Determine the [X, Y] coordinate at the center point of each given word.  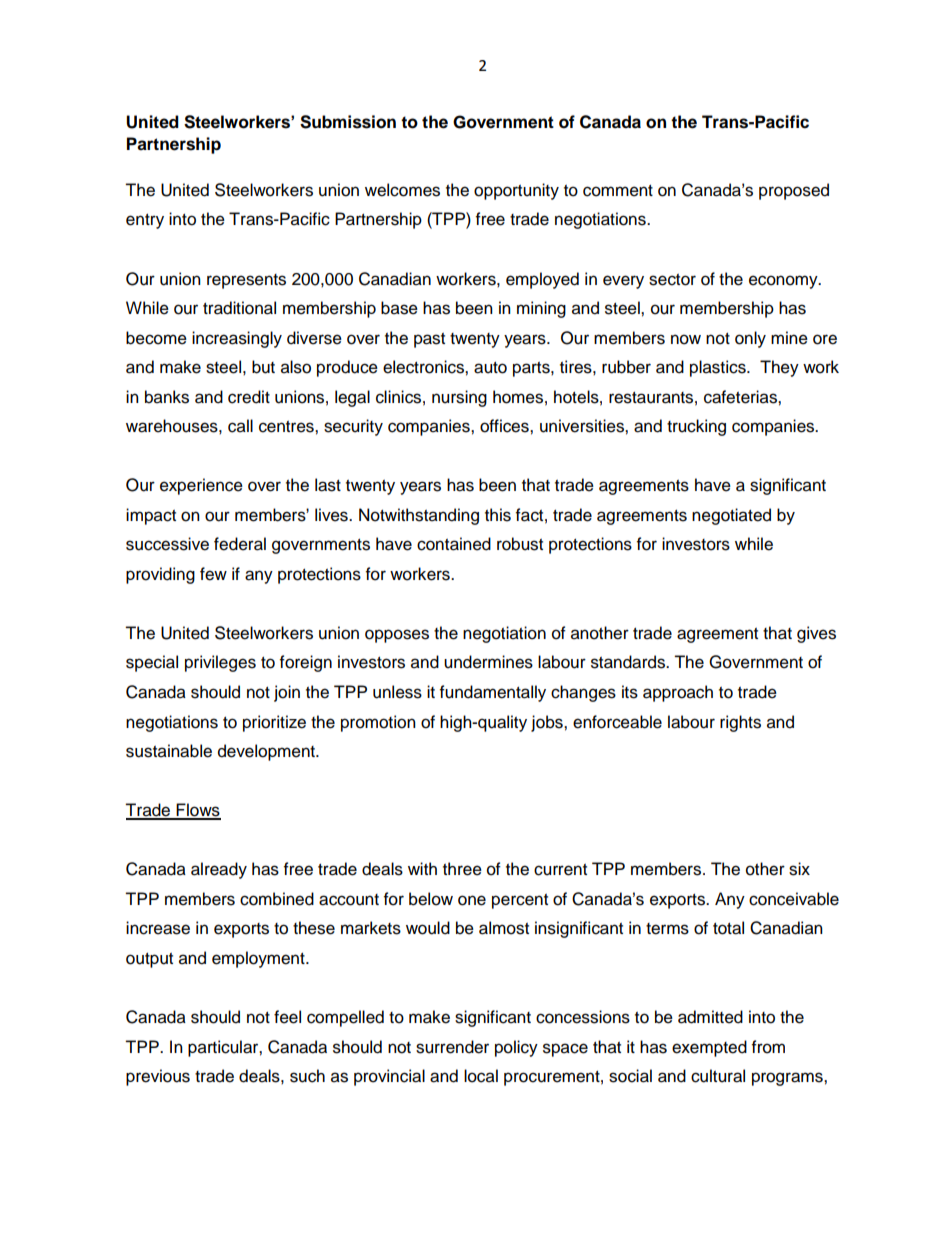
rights [740, 723]
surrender [452, 1047]
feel [287, 1017]
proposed [794, 191]
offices [505, 426]
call [240, 426]
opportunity [516, 191]
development [267, 752]
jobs [548, 723]
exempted [709, 1048]
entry [145, 221]
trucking [696, 427]
